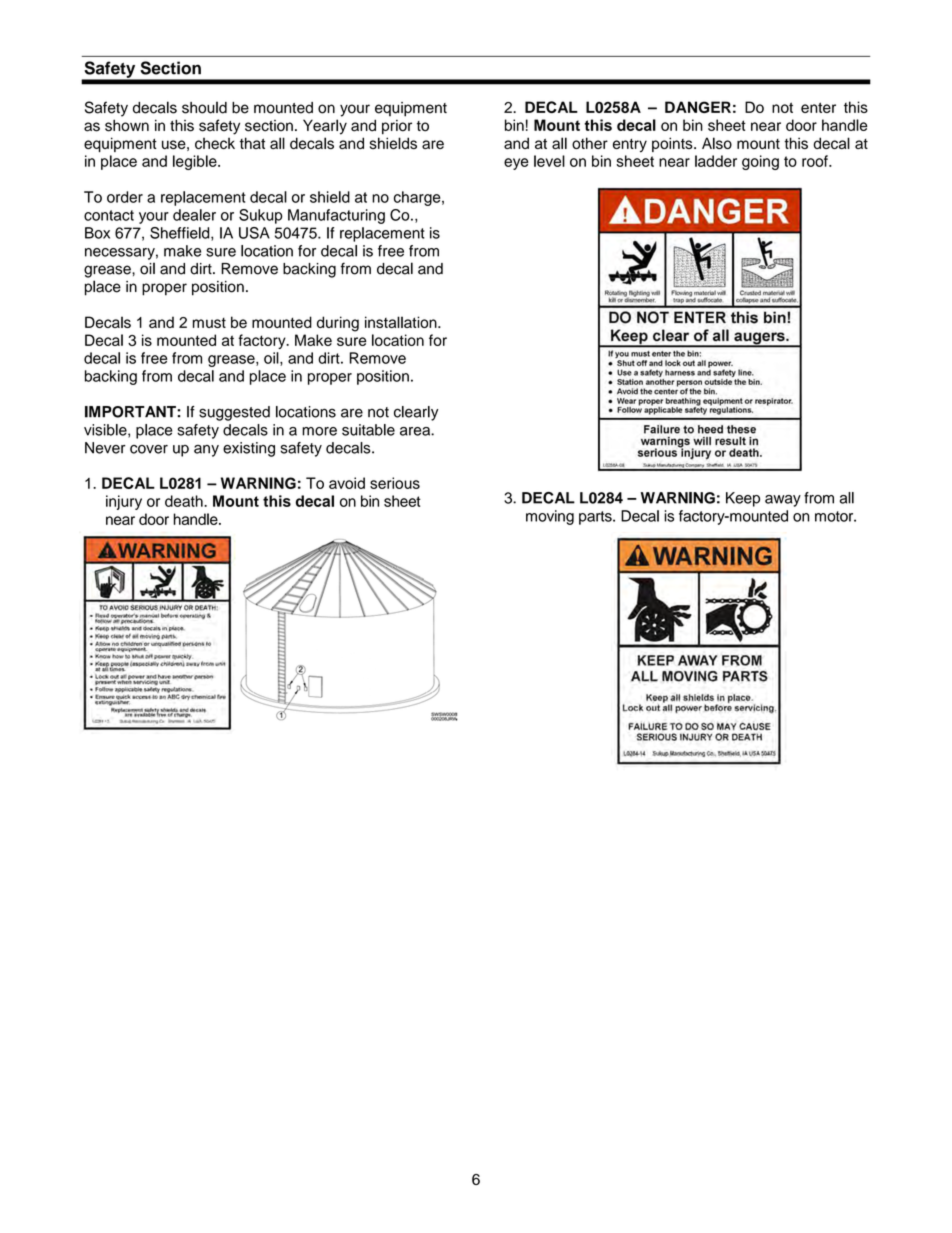 This document has width=952, height=1233. Describe the element at coordinates (698, 107) in the document. I see `DANGER` at that location.
